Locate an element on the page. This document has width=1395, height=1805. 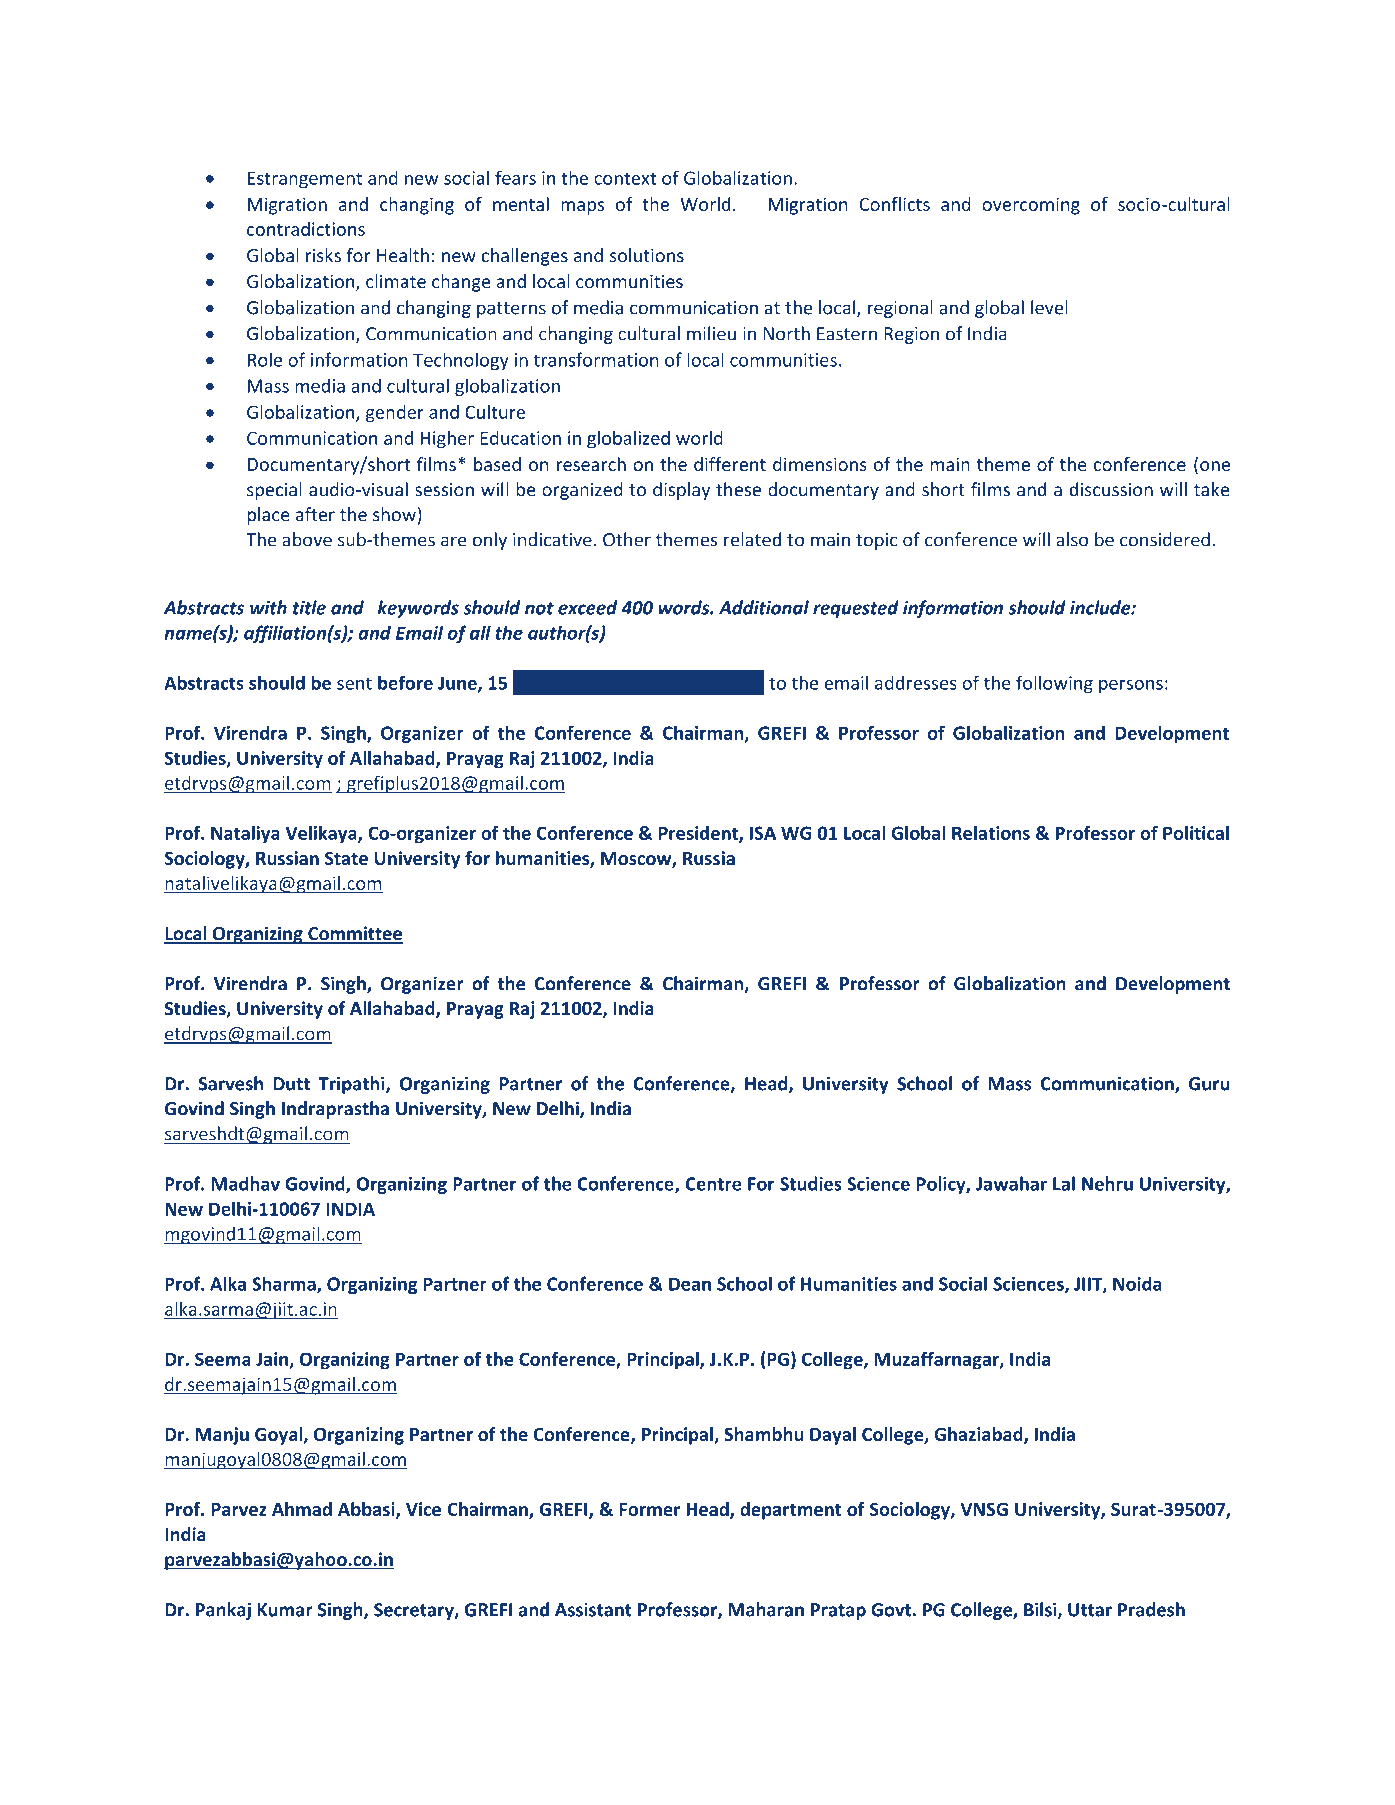
Kumar is located at coordinates (285, 1610).
